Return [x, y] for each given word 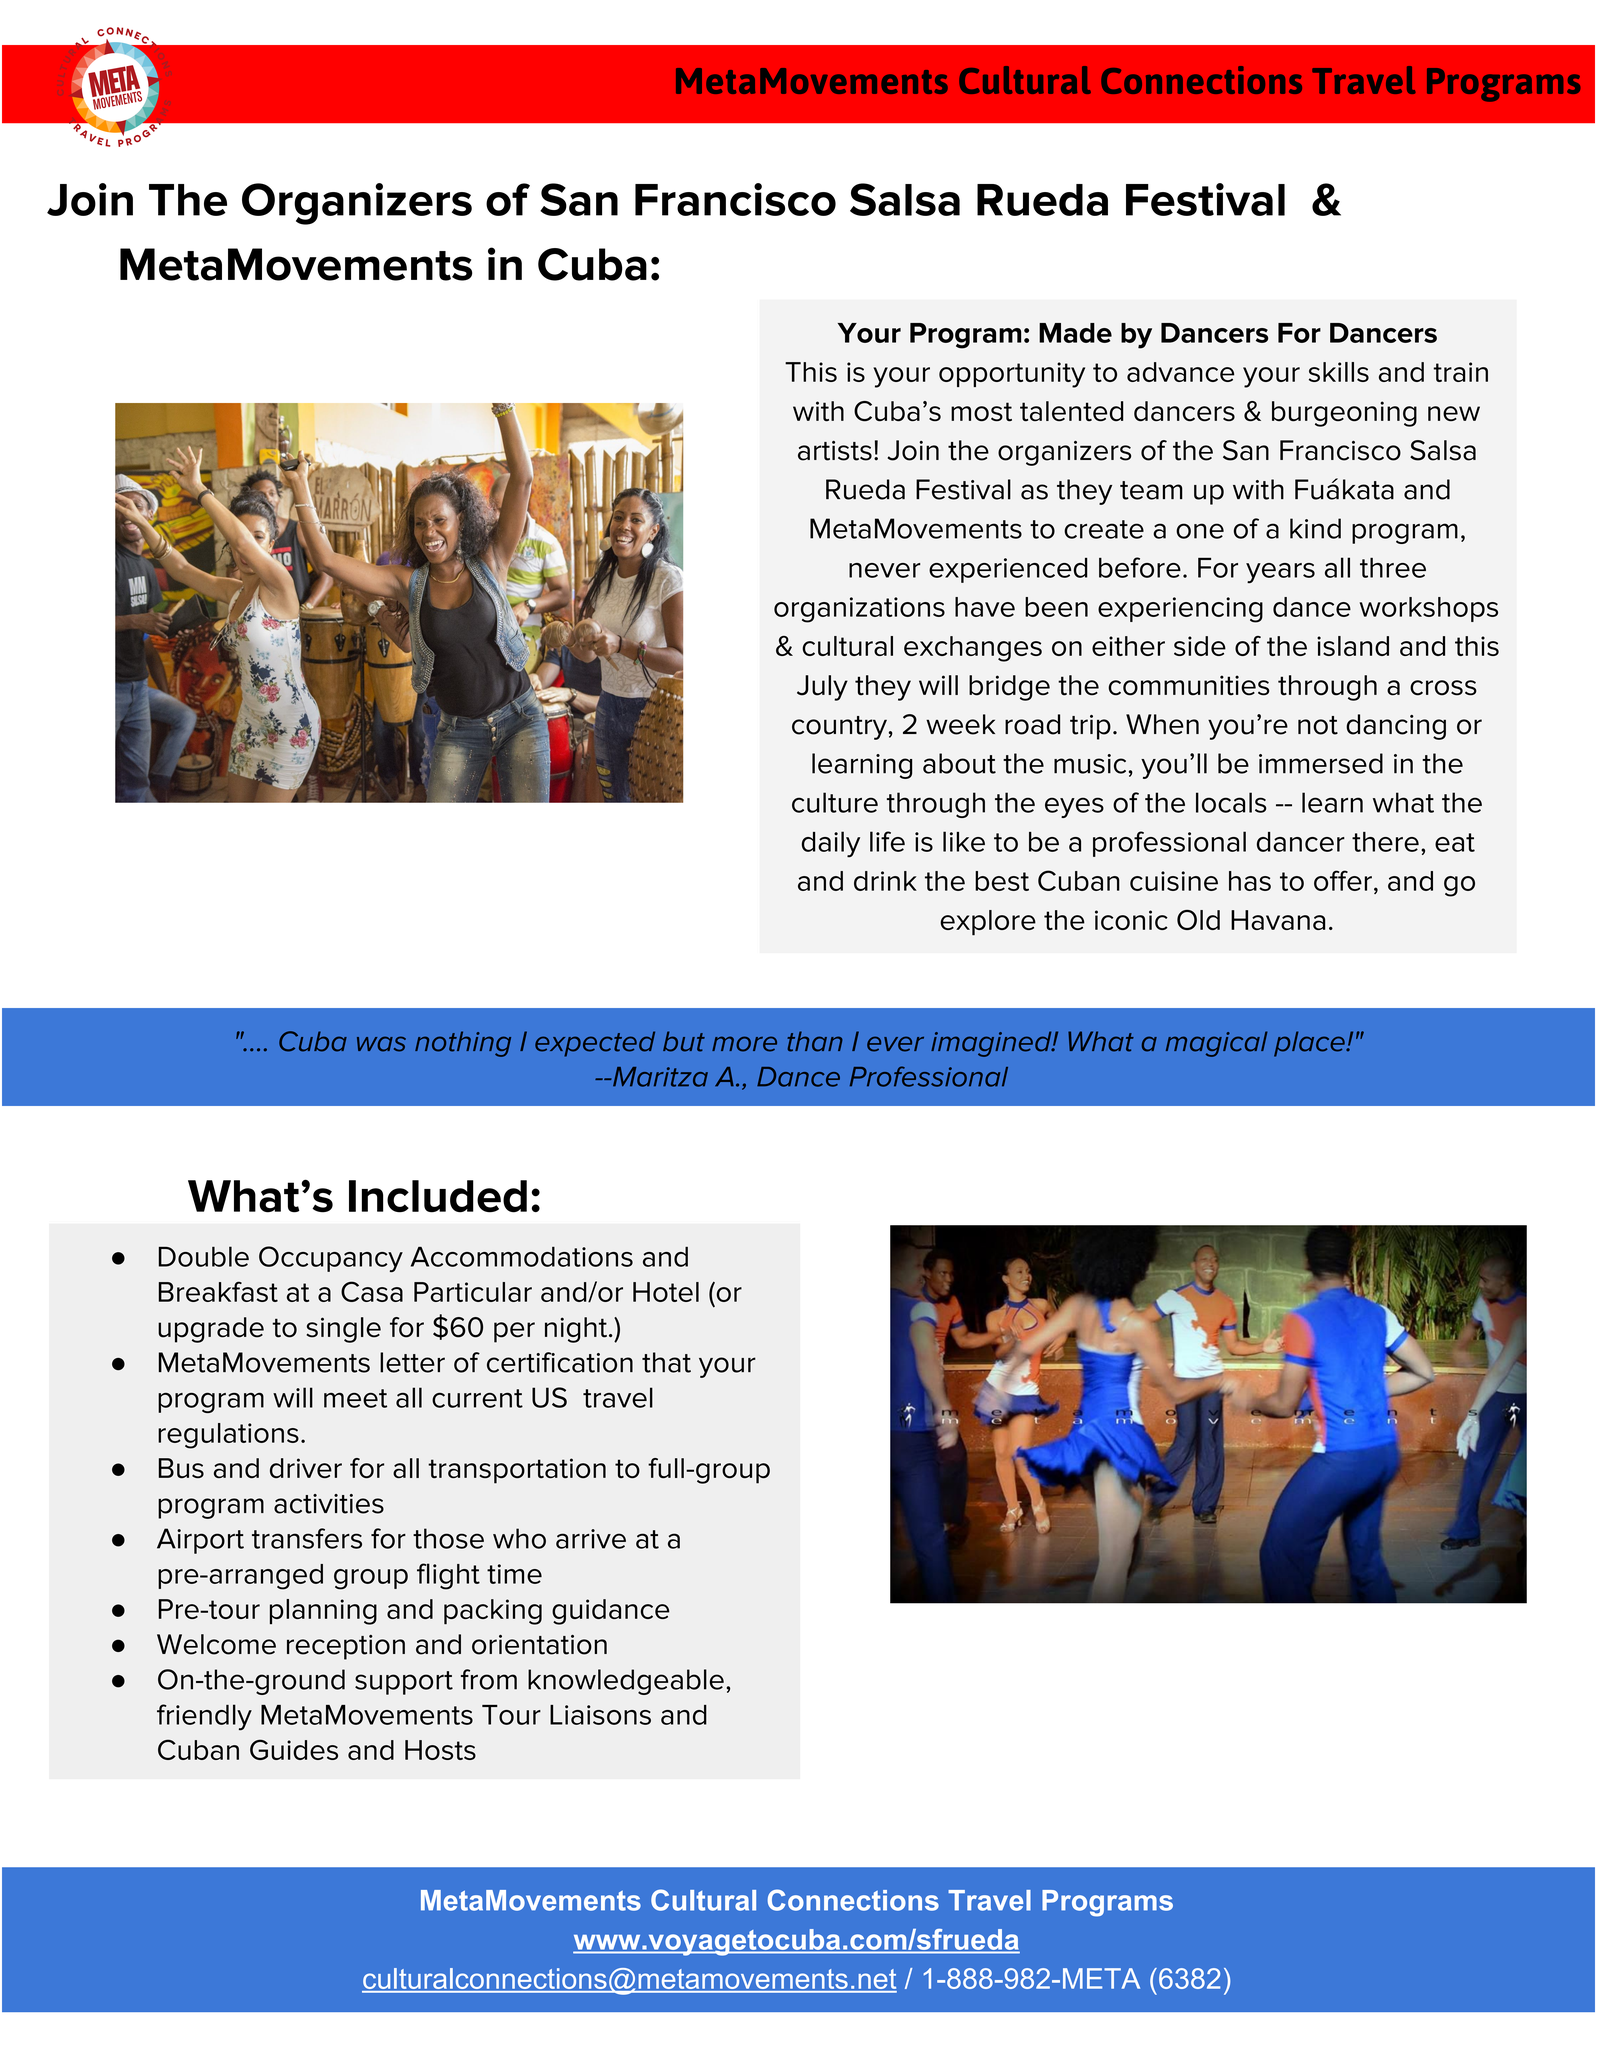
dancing [1396, 727]
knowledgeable [626, 1682]
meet [355, 1398]
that [666, 1362]
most [981, 412]
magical [1217, 1044]
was [381, 1044]
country [839, 728]
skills [1339, 372]
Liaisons [600, 1715]
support [404, 1683]
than [815, 1041]
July [822, 688]
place [1310, 1044]
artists [835, 451]
